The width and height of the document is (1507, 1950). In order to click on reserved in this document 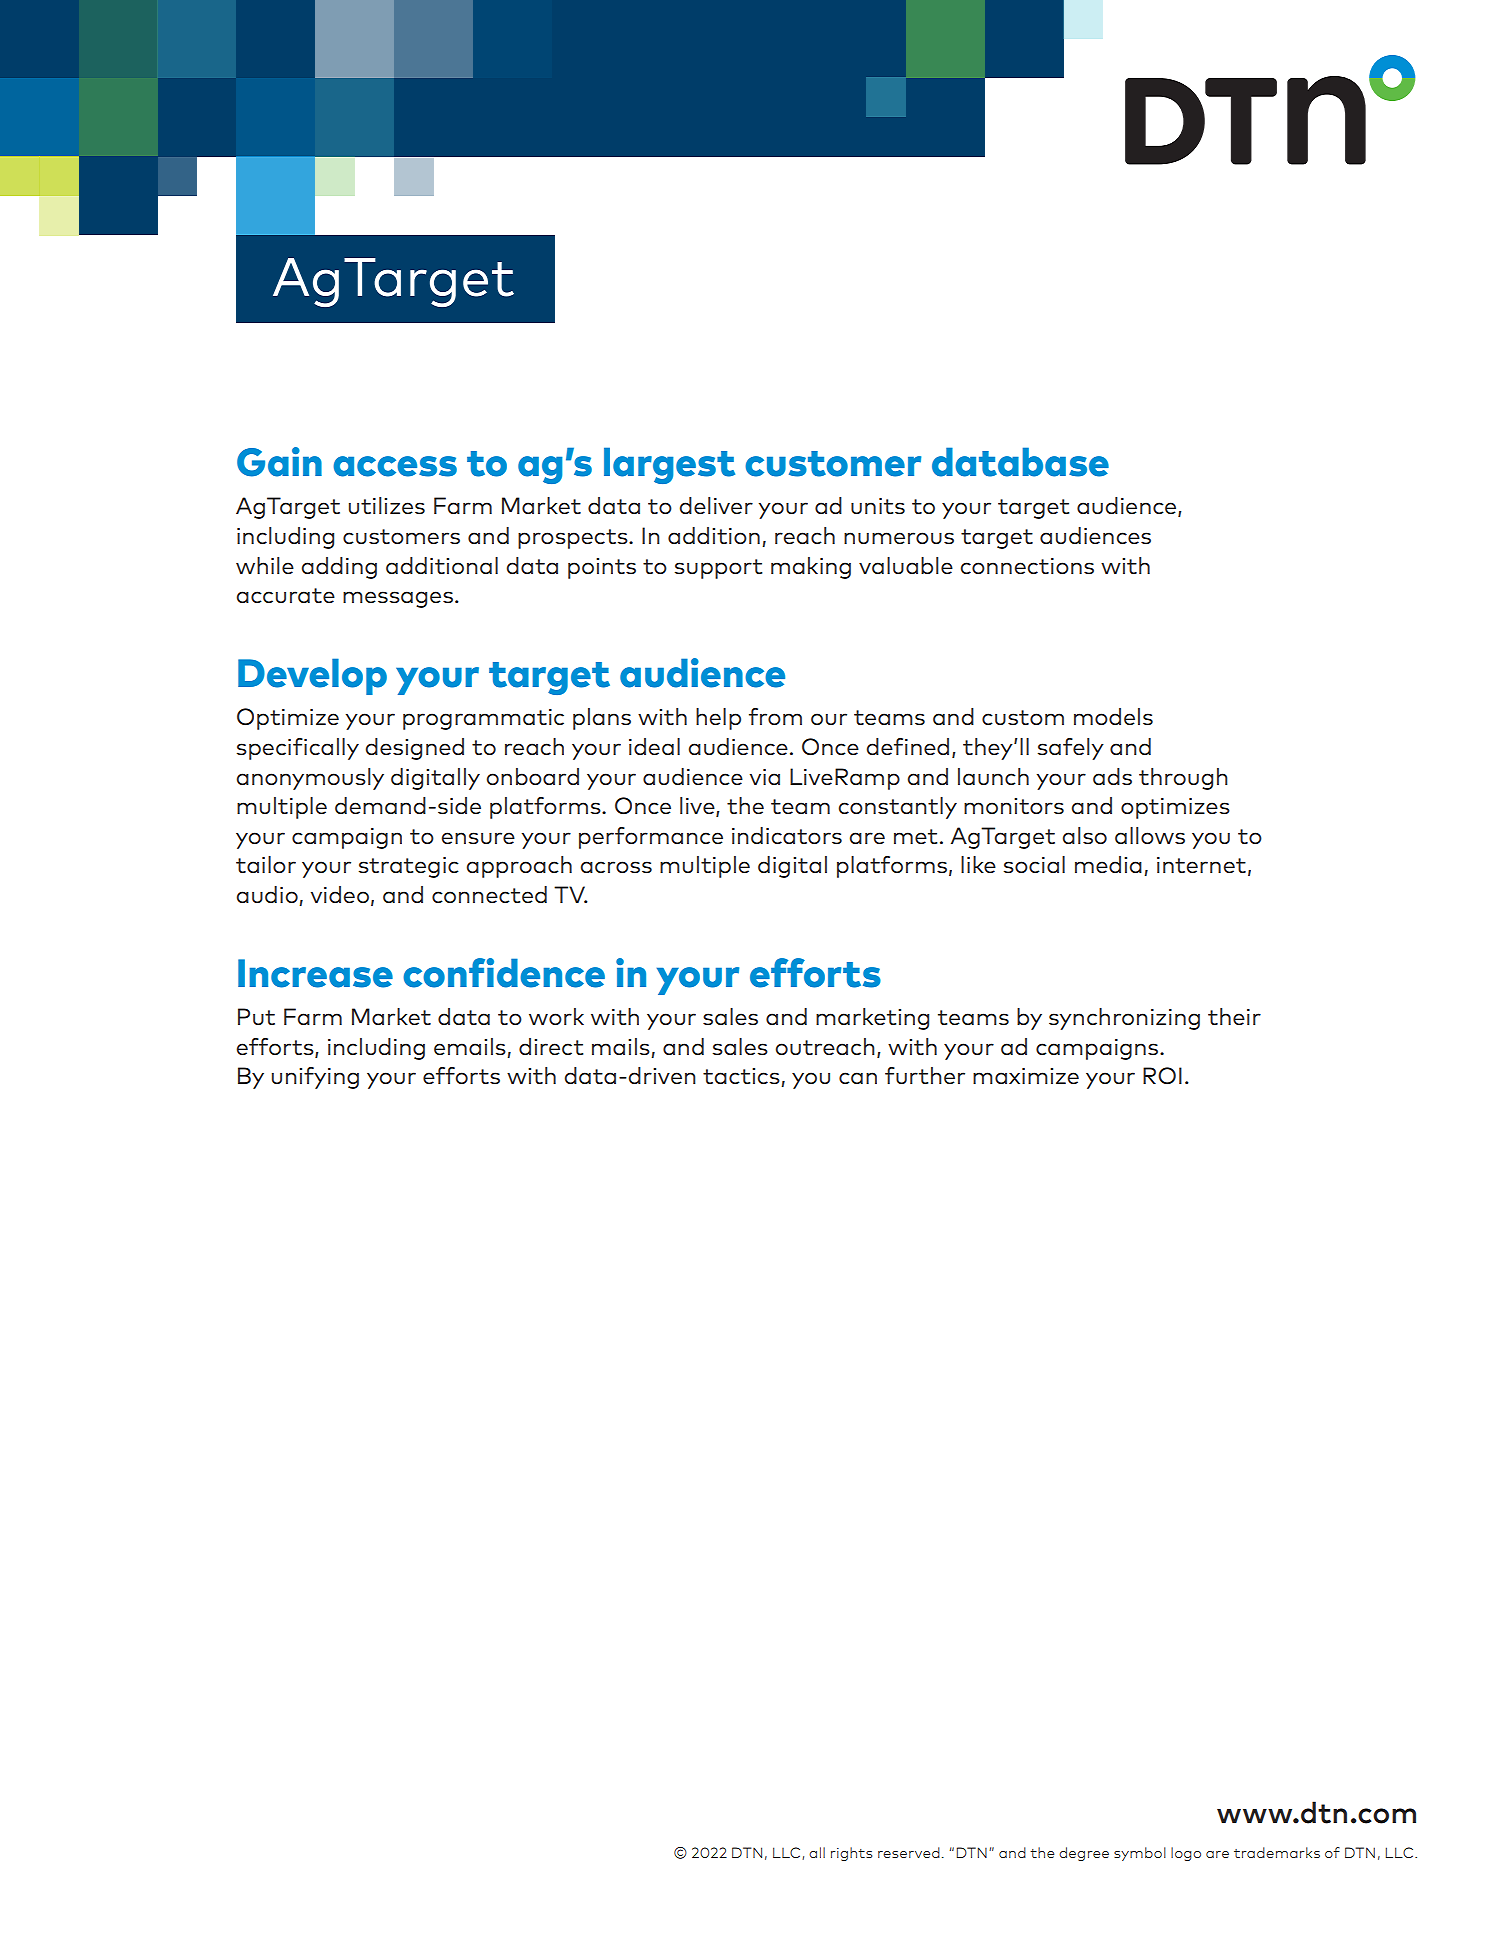, I will do `click(909, 1852)`.
